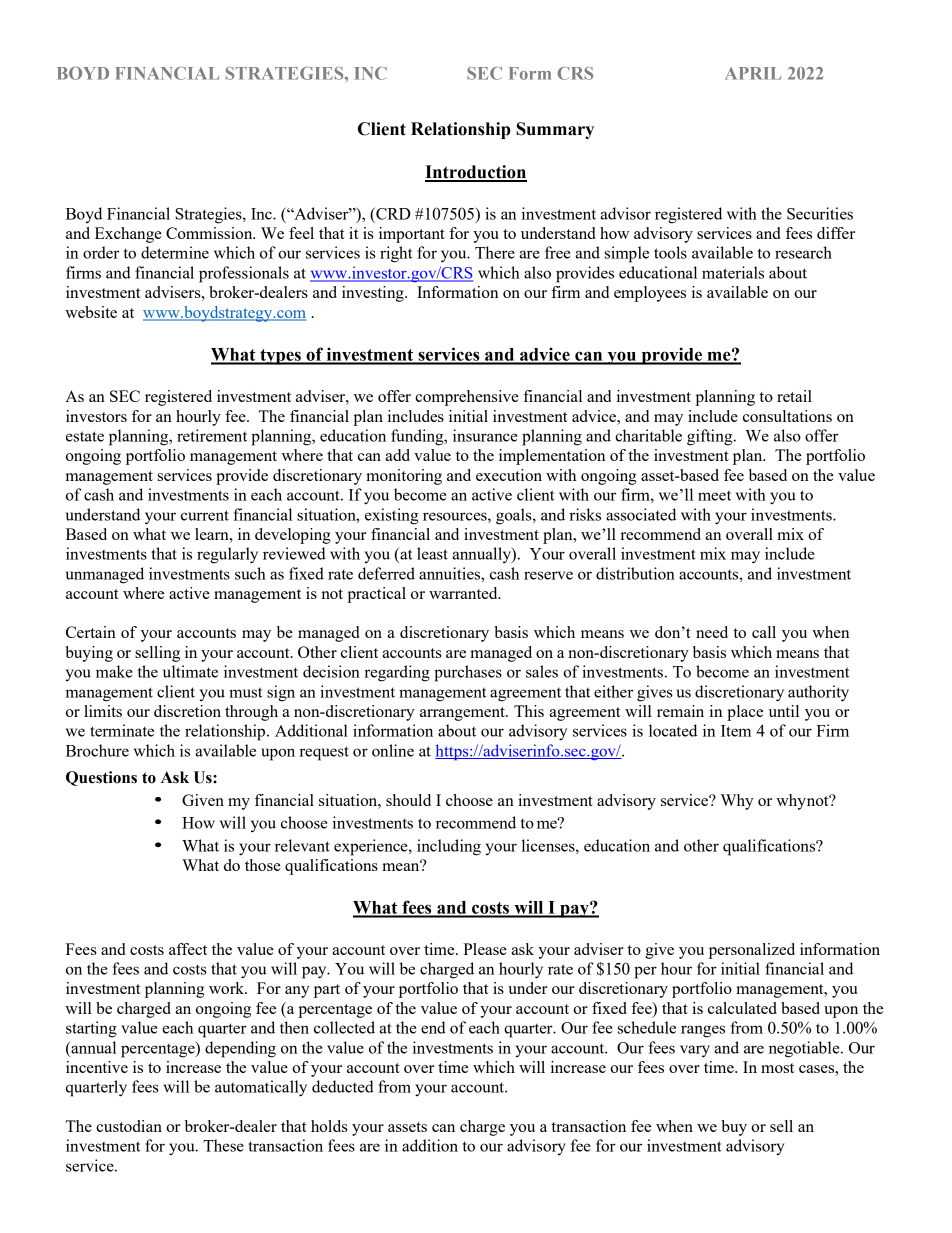 This screenshot has height=1233, width=952. Describe the element at coordinates (210, 233) in the screenshot. I see `Commission` at that location.
